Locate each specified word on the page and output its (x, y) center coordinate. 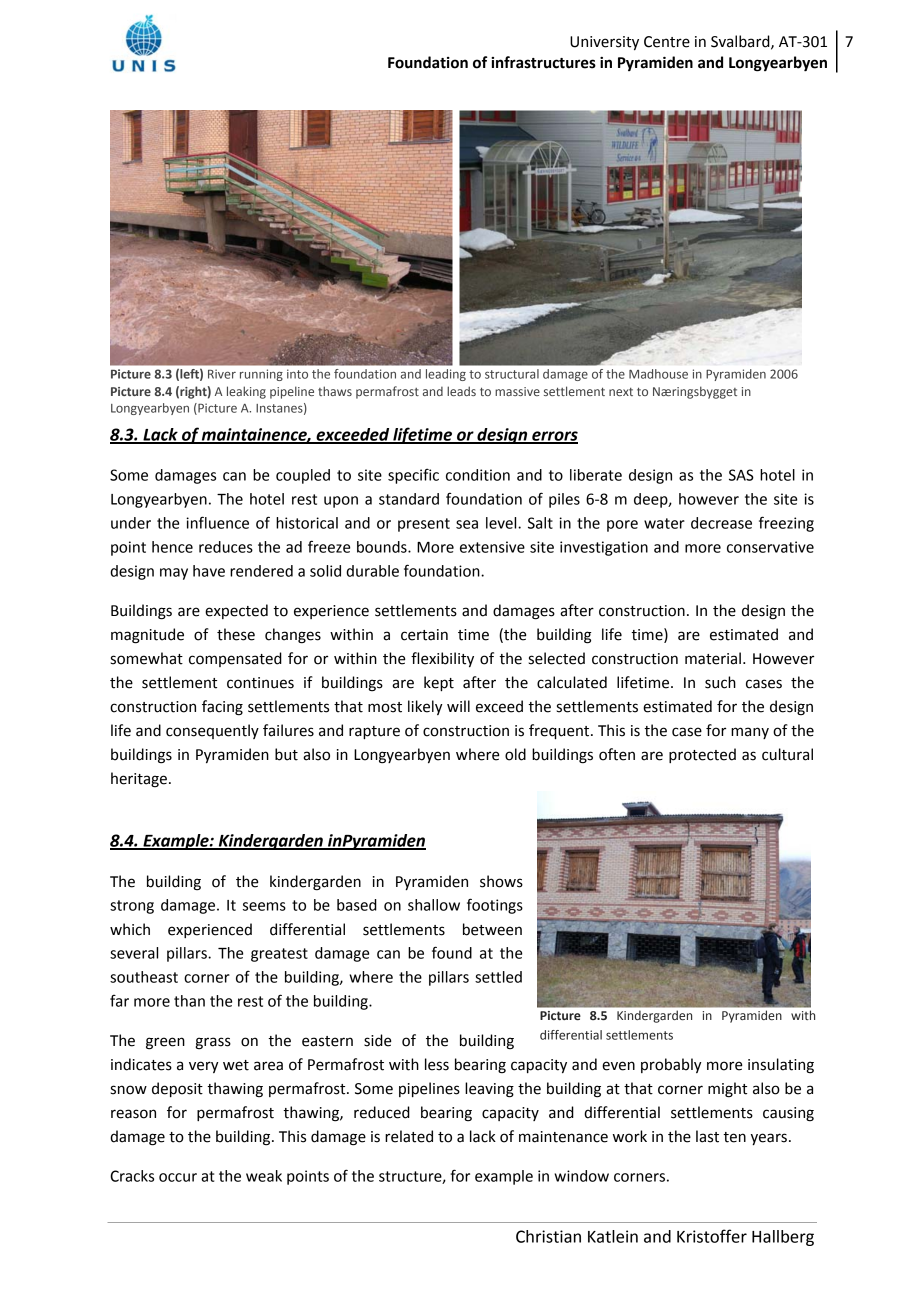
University (604, 43)
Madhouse (658, 374)
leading (446, 375)
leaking (246, 392)
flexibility (442, 659)
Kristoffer (712, 1236)
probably (671, 1065)
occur (178, 1177)
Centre (667, 42)
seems (264, 906)
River (222, 374)
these (236, 634)
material (713, 658)
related (409, 1136)
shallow (434, 905)
